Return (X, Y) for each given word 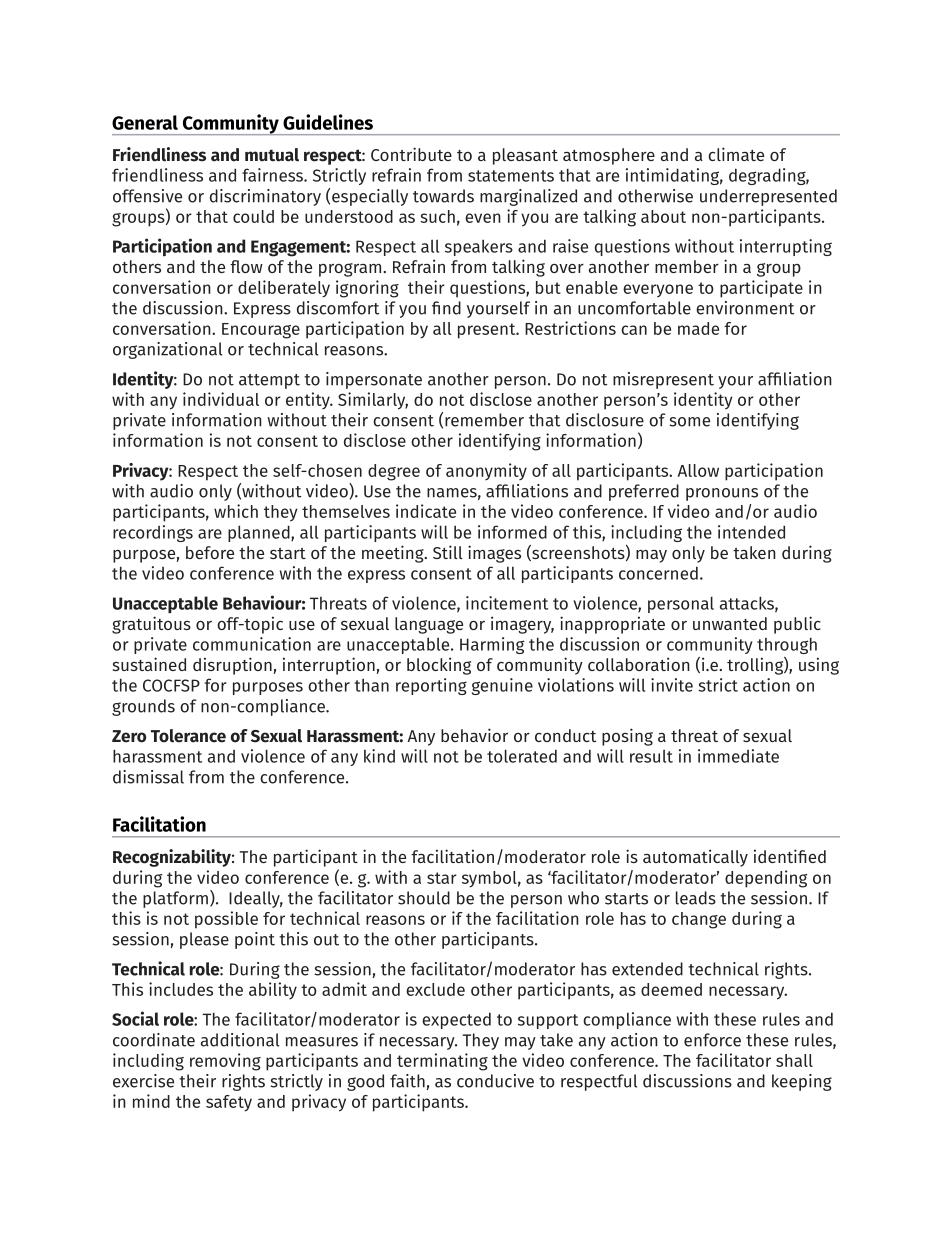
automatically (695, 858)
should (424, 898)
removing (225, 1062)
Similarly (373, 401)
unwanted (730, 623)
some (689, 422)
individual (221, 399)
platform (175, 899)
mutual (272, 155)
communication (252, 644)
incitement (507, 603)
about (663, 216)
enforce (712, 1040)
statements (511, 176)
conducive (495, 1081)
